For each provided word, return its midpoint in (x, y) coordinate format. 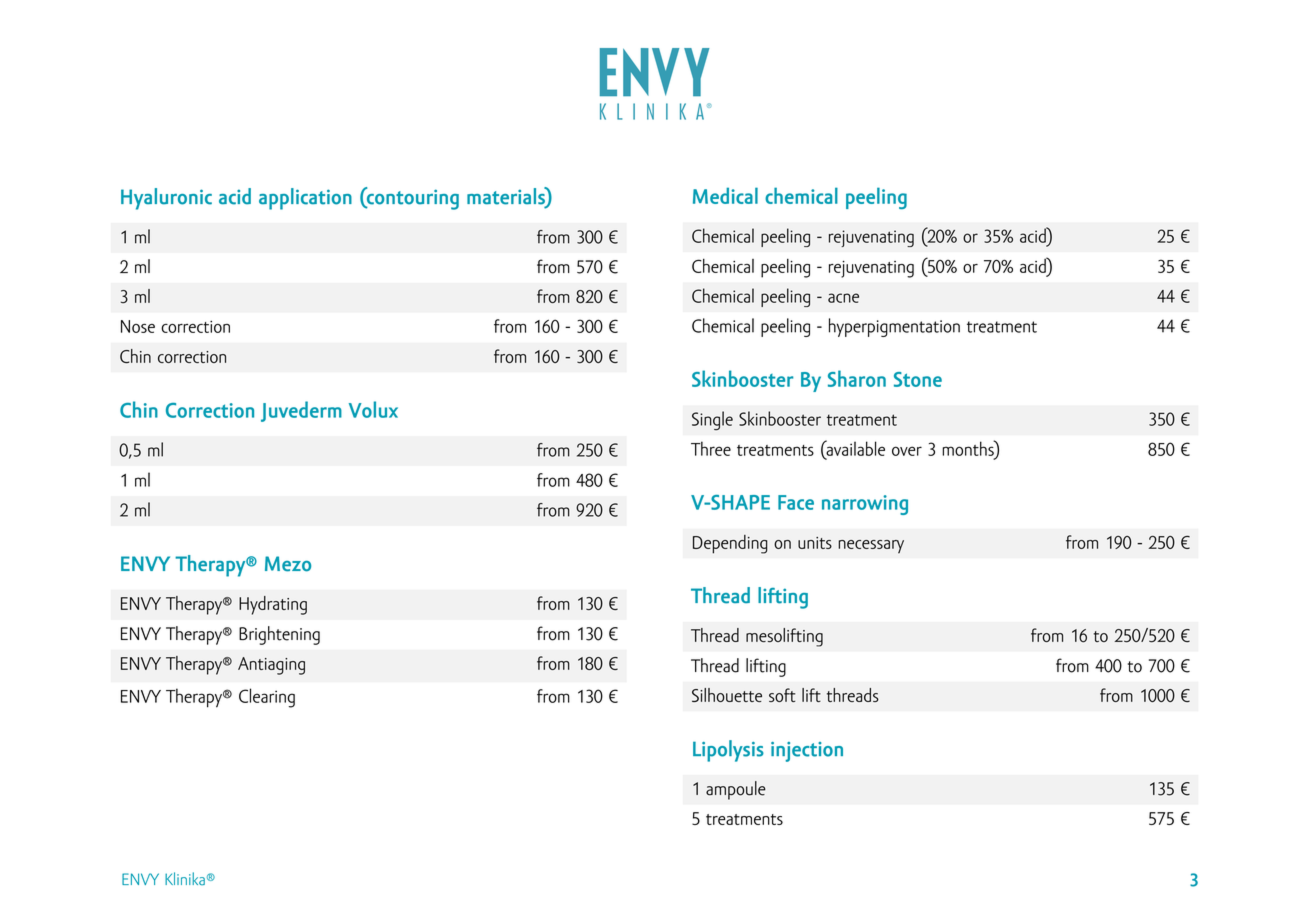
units (815, 543)
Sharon (857, 378)
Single (712, 420)
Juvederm (301, 411)
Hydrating (273, 605)
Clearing (267, 698)
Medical (725, 195)
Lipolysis (728, 751)
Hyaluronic (166, 199)
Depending (730, 544)
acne (843, 298)
